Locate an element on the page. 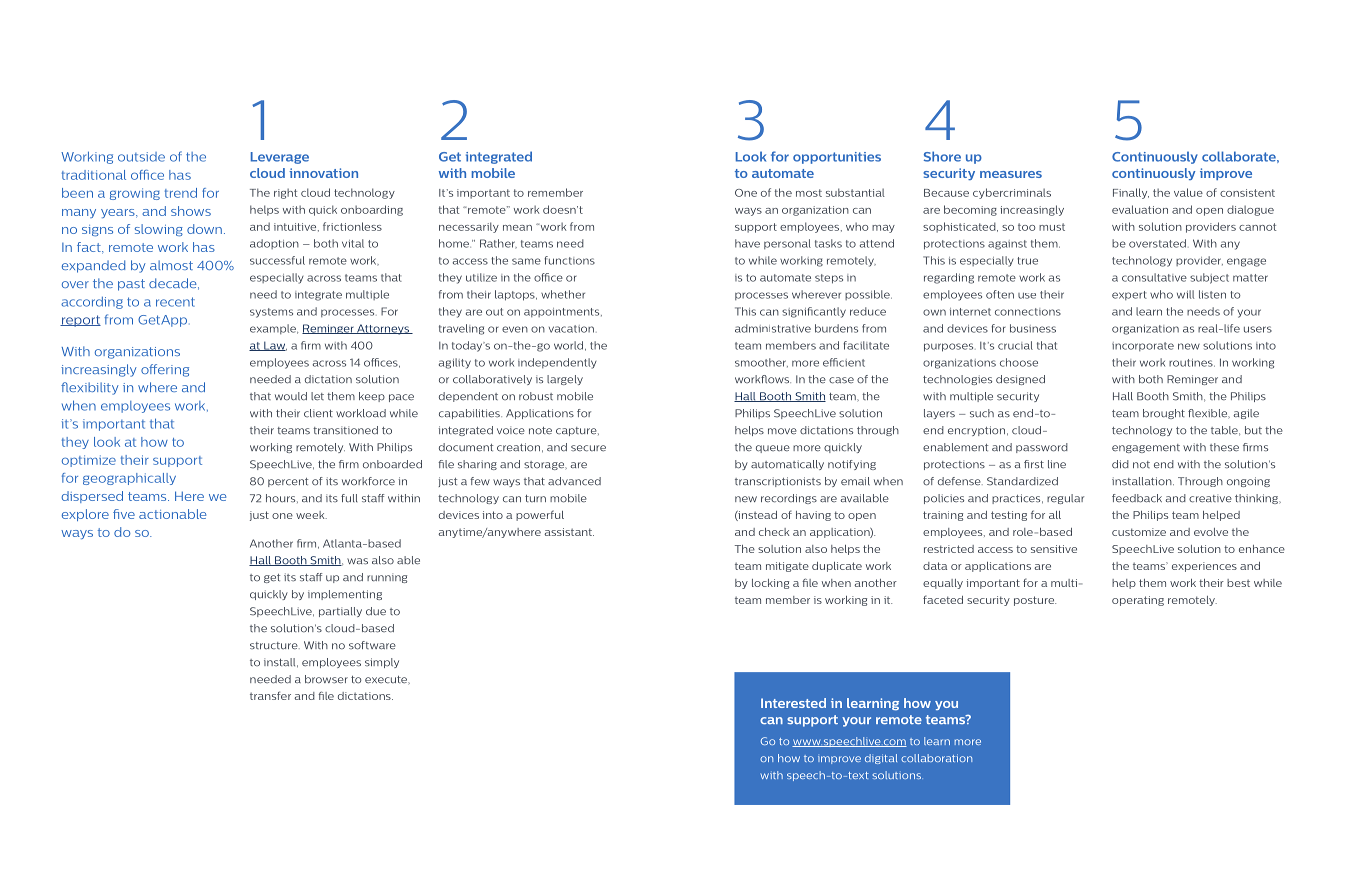  locking is located at coordinates (770, 584).
